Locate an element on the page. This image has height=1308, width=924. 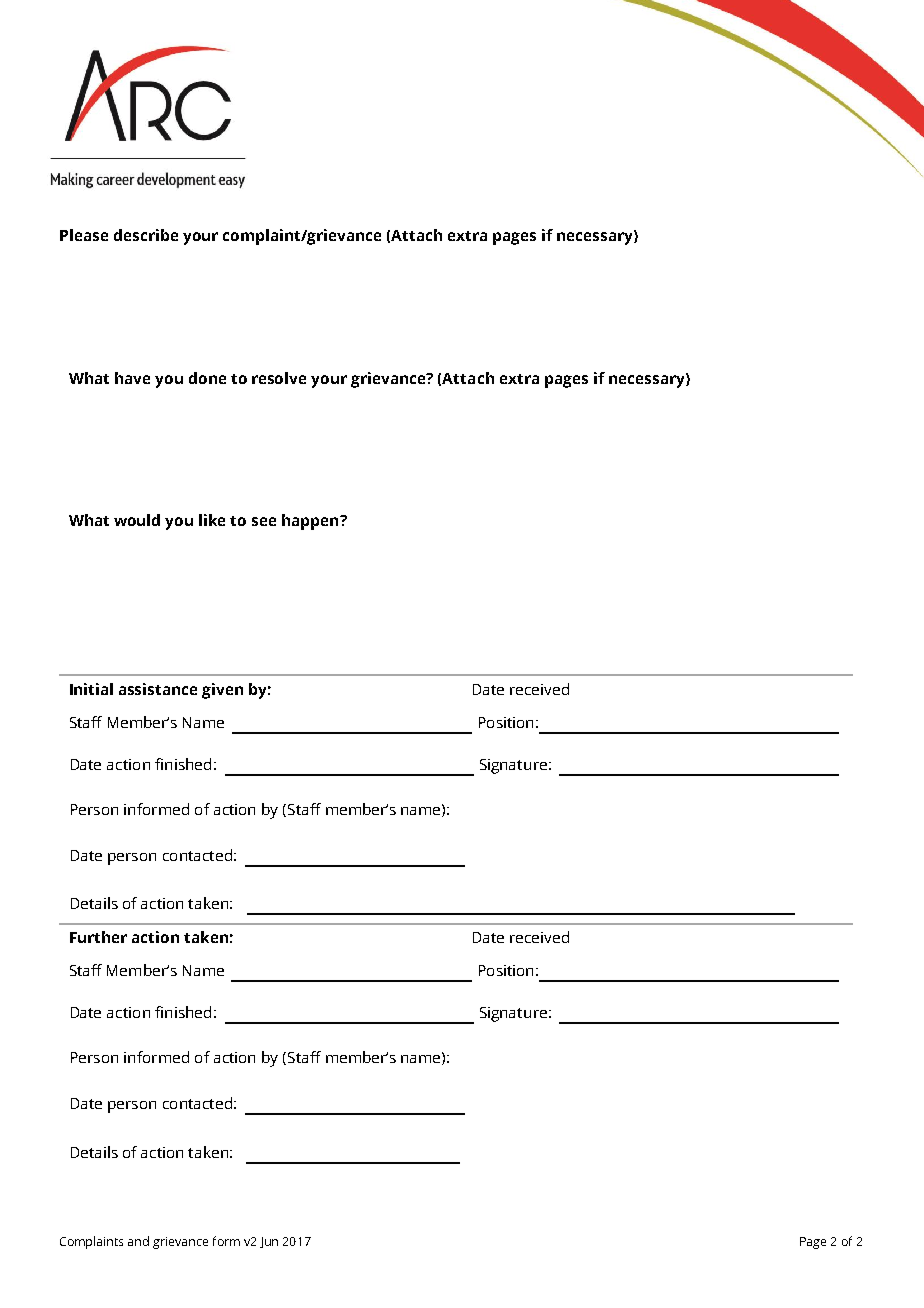
and is located at coordinates (138, 1241).
